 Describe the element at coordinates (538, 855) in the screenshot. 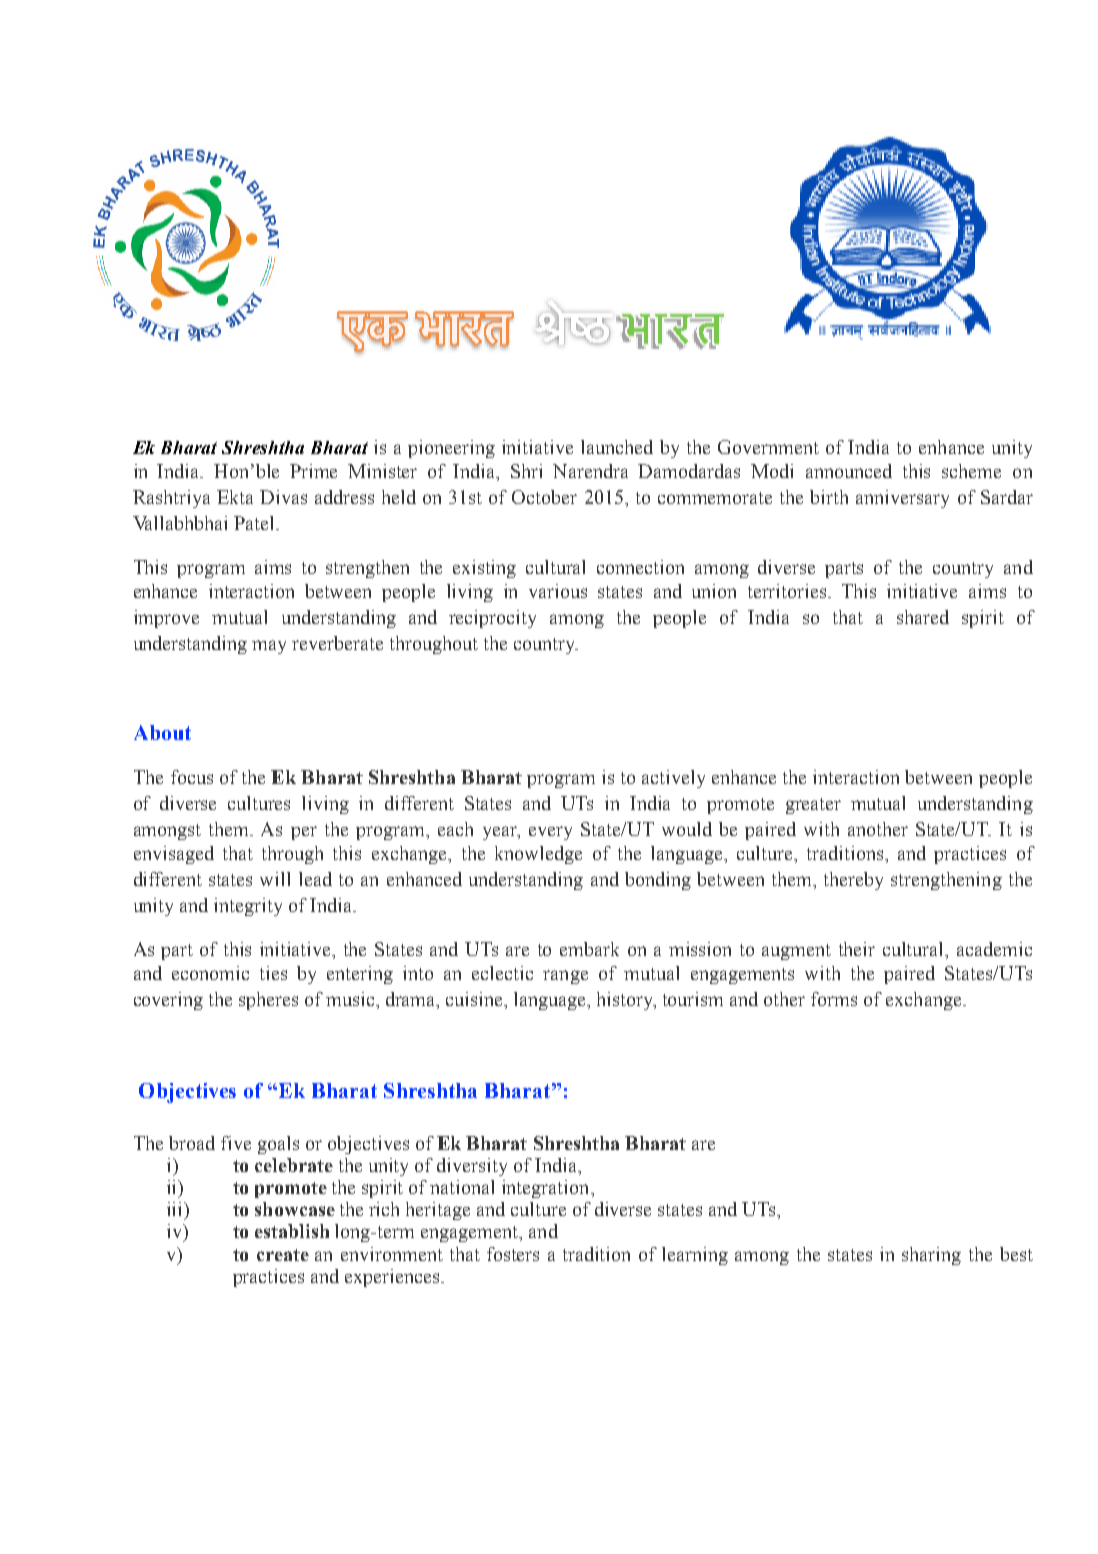

I see `knowledge` at that location.
